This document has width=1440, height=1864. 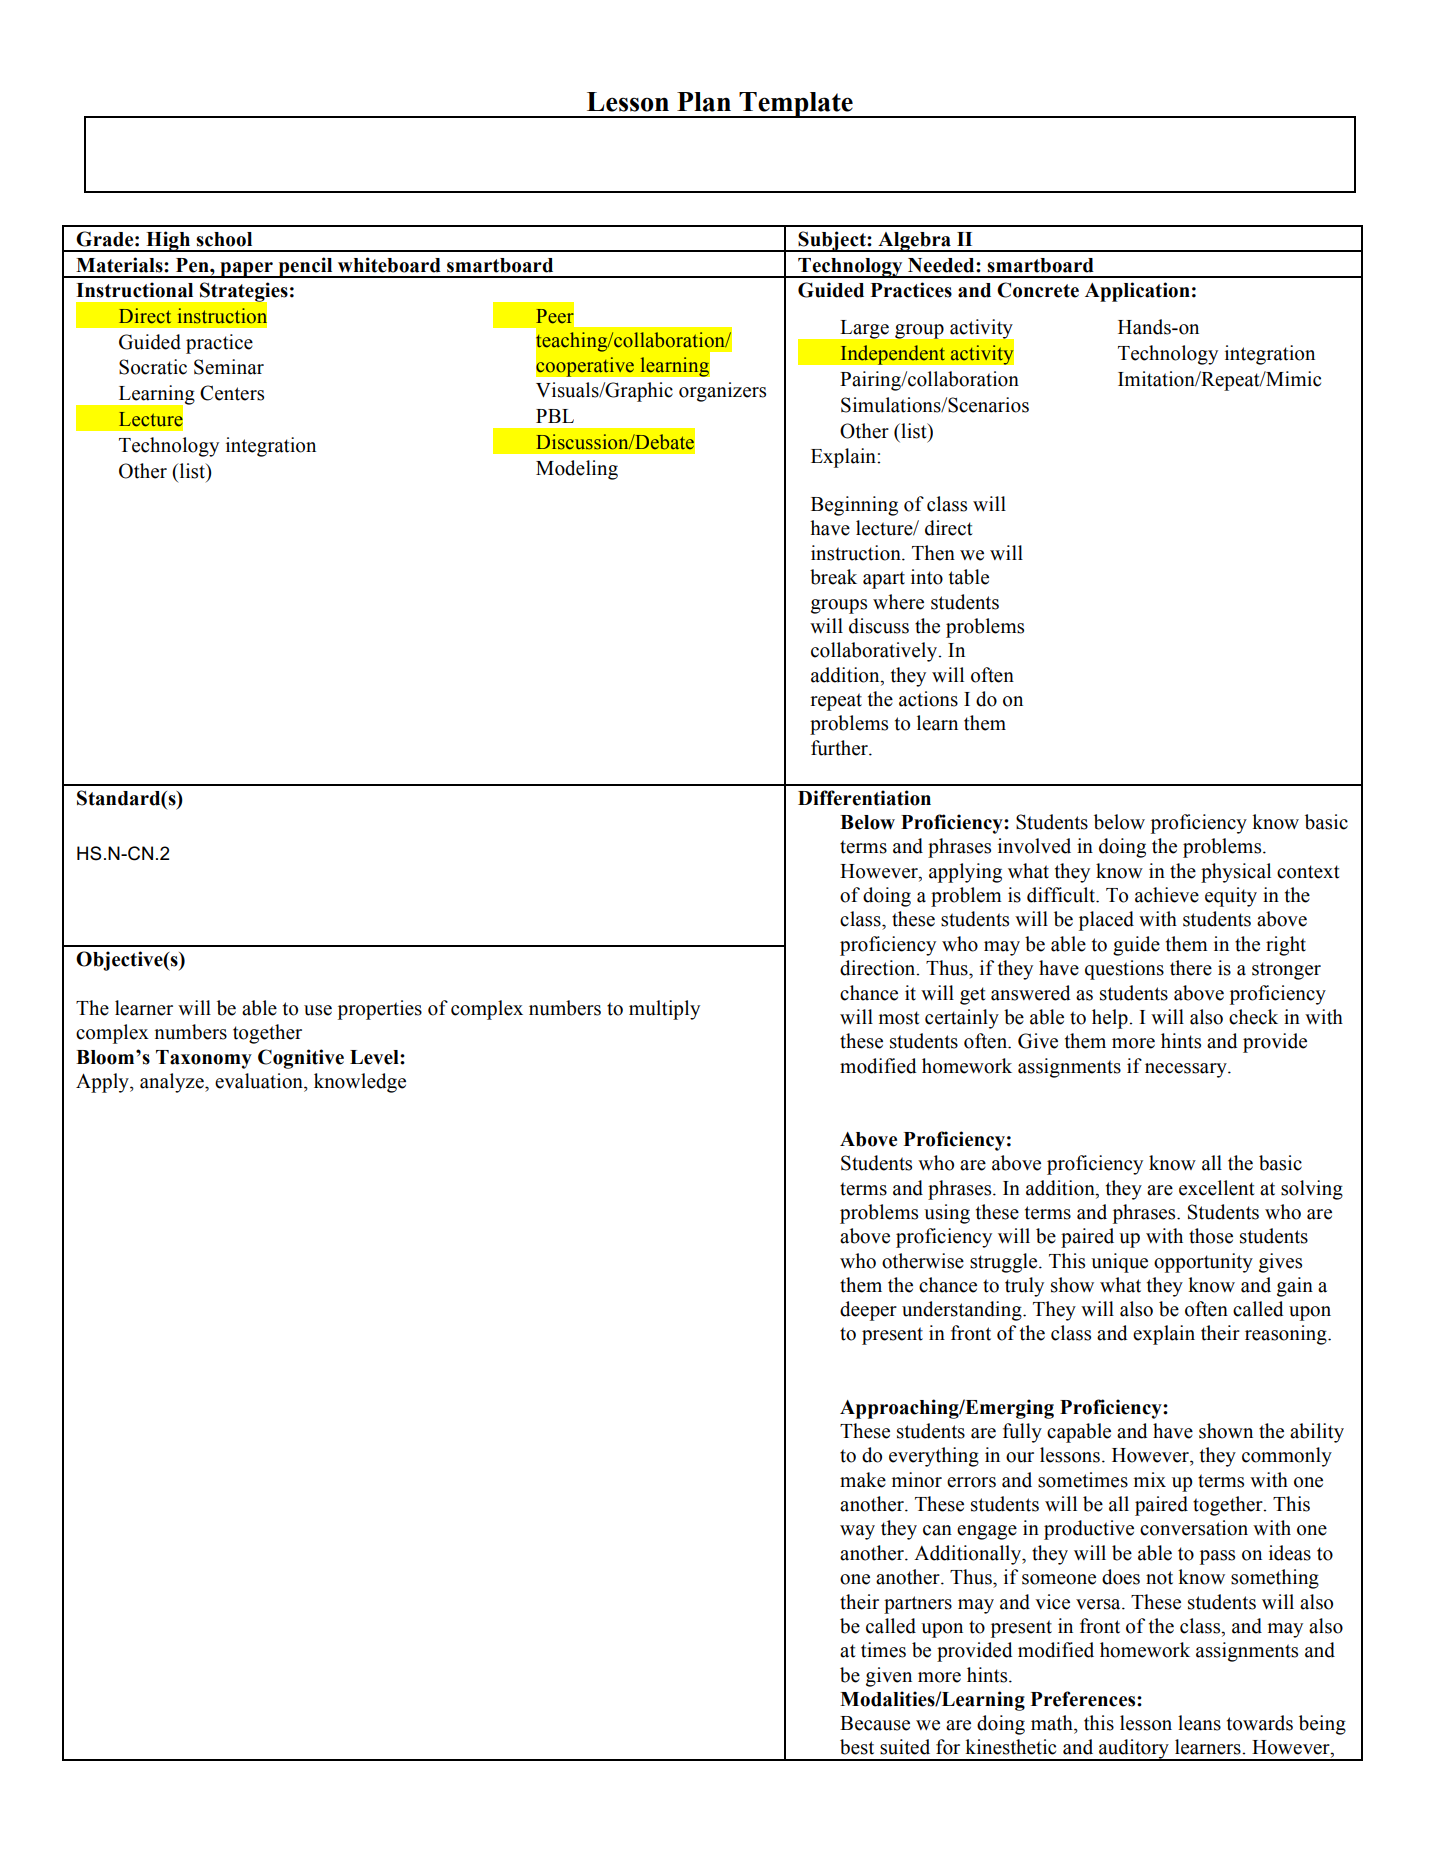 I want to click on school, so click(x=224, y=239).
